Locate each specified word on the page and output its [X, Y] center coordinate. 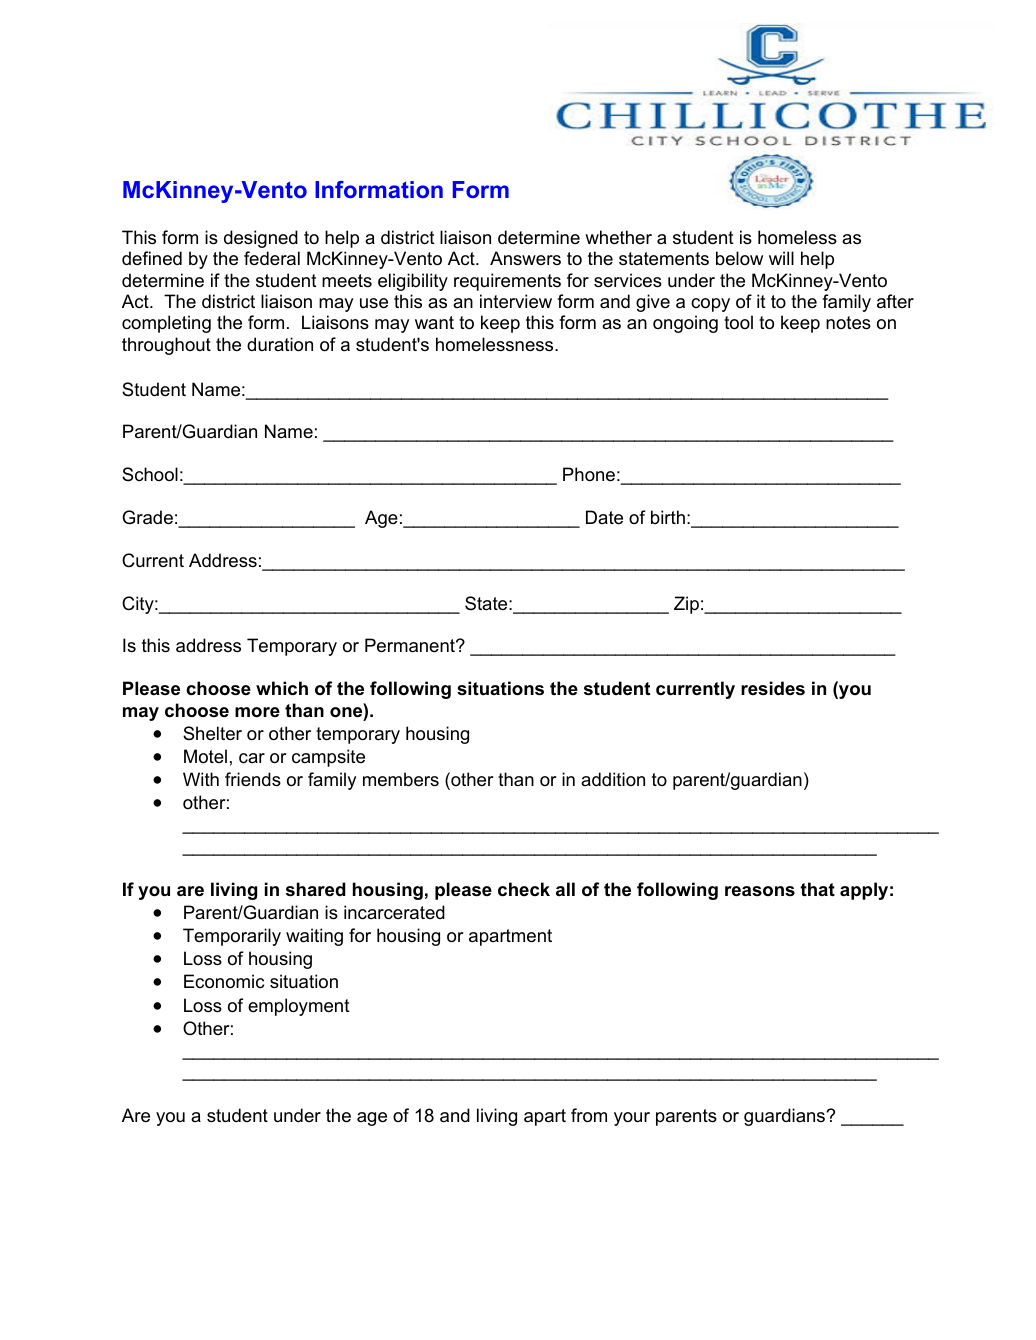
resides [773, 688]
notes [848, 323]
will [781, 258]
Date [604, 517]
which [282, 688]
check [524, 889]
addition [613, 779]
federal [272, 258]
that [817, 889]
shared [316, 889]
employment [299, 1007]
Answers [525, 258]
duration [280, 344]
